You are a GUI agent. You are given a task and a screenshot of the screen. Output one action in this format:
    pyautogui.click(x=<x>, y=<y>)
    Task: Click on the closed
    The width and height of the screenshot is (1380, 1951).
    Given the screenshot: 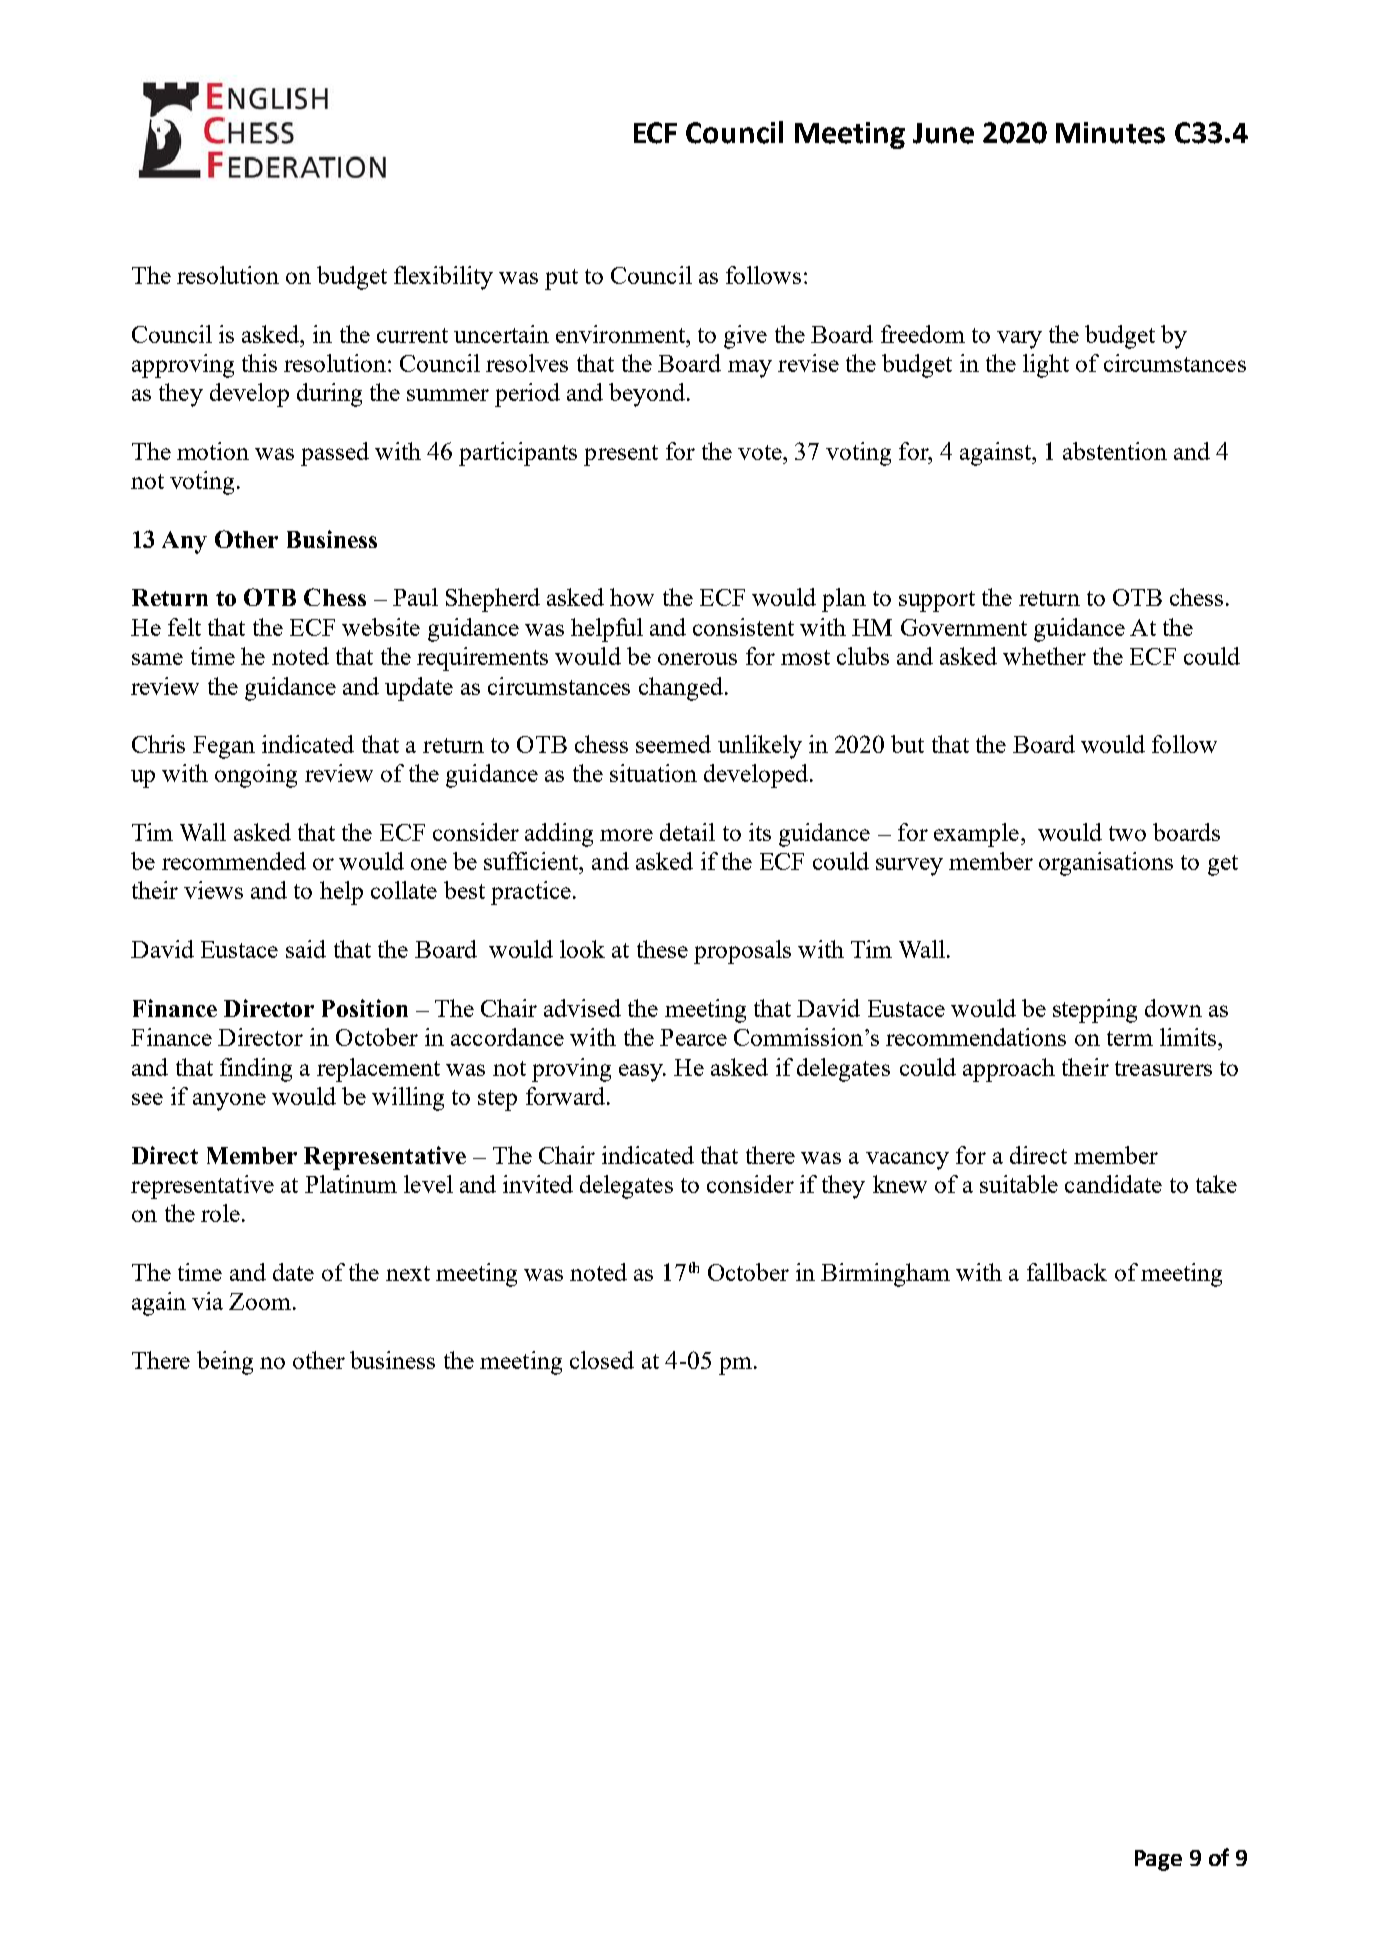 What is the action you would take?
    pyautogui.click(x=602, y=1360)
